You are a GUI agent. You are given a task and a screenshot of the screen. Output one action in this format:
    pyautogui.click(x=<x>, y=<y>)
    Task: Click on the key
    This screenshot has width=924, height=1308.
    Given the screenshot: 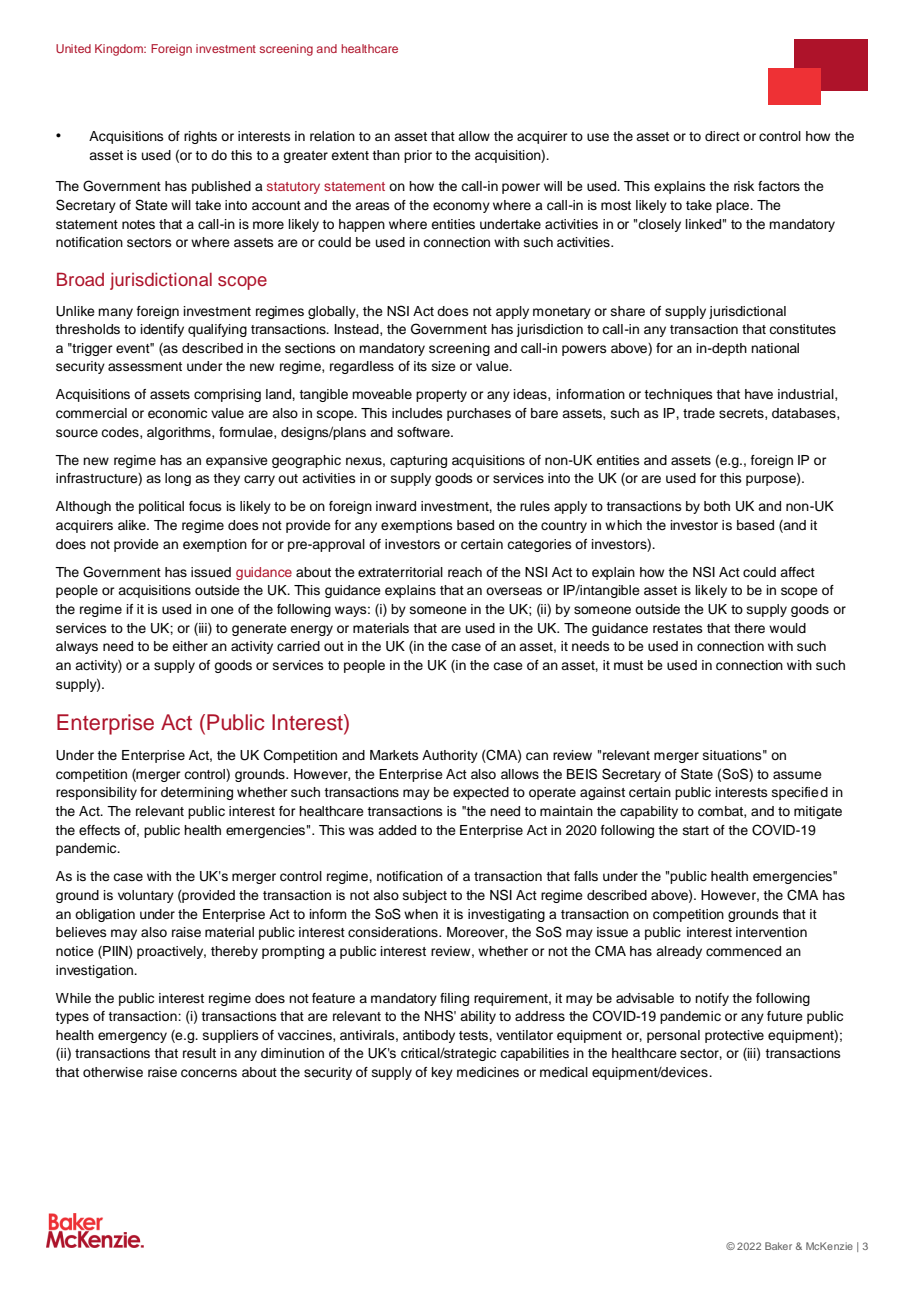 What is the action you would take?
    pyautogui.click(x=442, y=1073)
